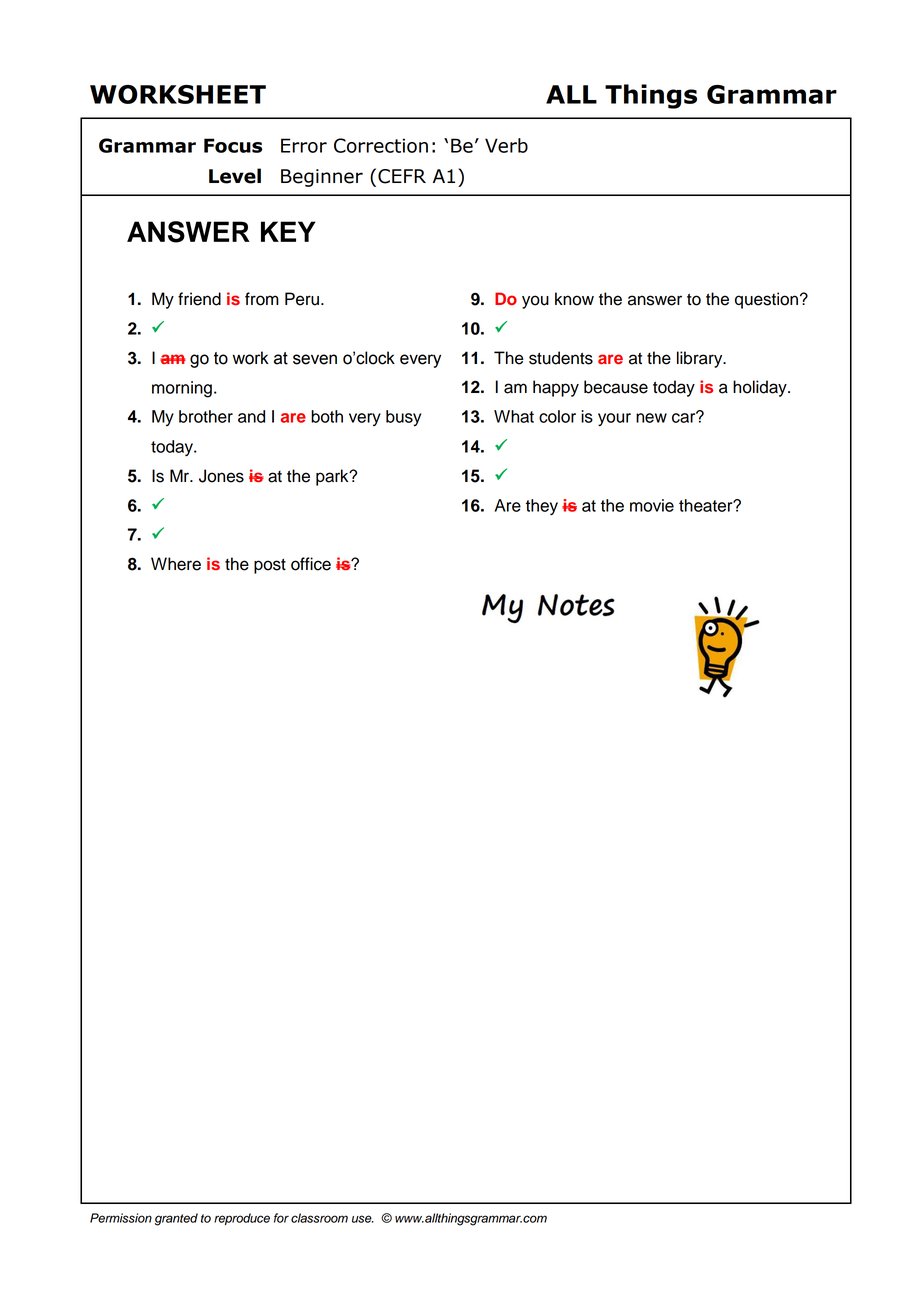 Image resolution: width=924 pixels, height=1308 pixels. What do you see at coordinates (651, 418) in the screenshot?
I see `new` at bounding box center [651, 418].
